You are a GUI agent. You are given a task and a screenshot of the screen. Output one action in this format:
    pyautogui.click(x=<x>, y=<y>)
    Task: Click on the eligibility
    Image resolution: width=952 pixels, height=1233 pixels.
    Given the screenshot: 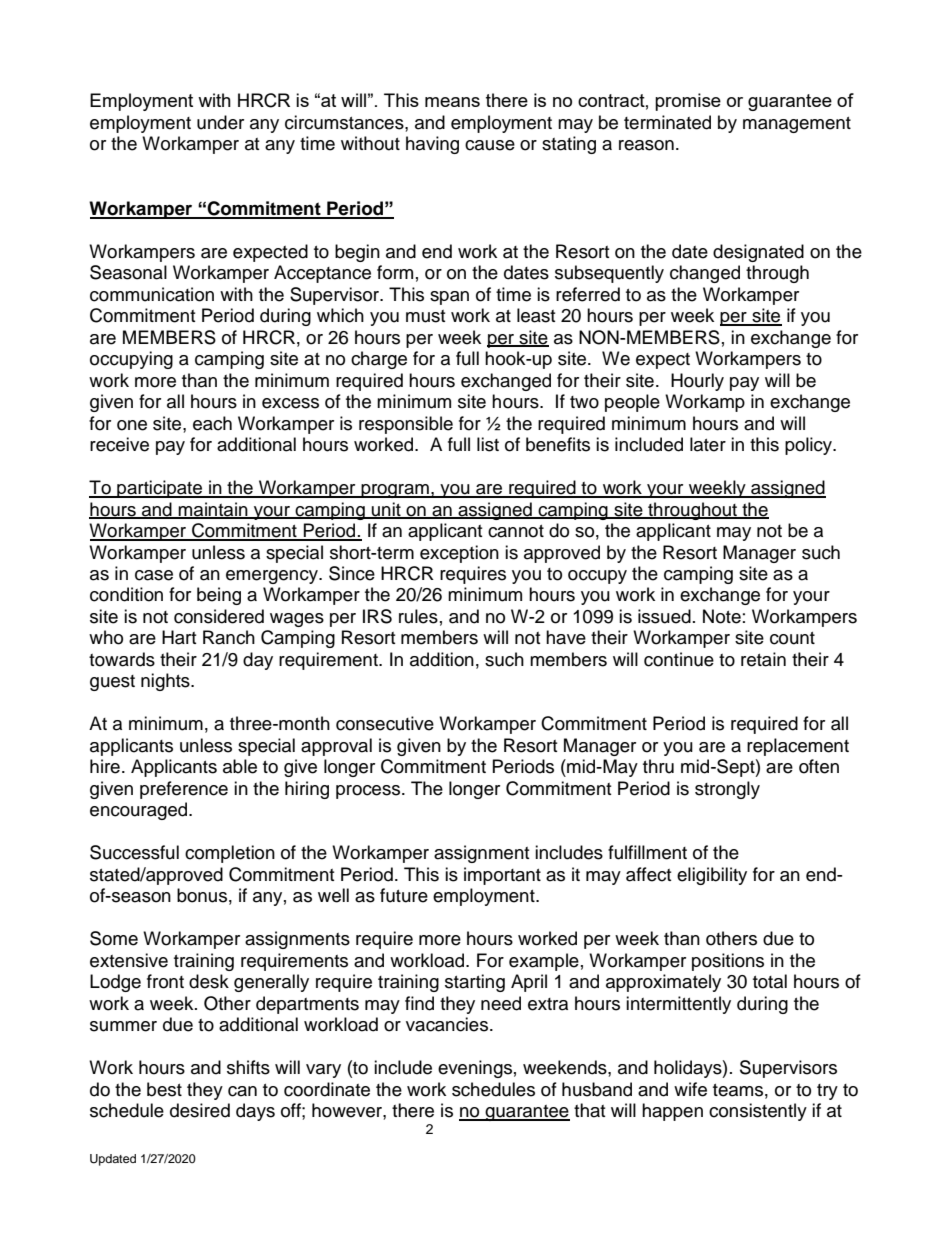 What is the action you would take?
    pyautogui.click(x=712, y=876)
